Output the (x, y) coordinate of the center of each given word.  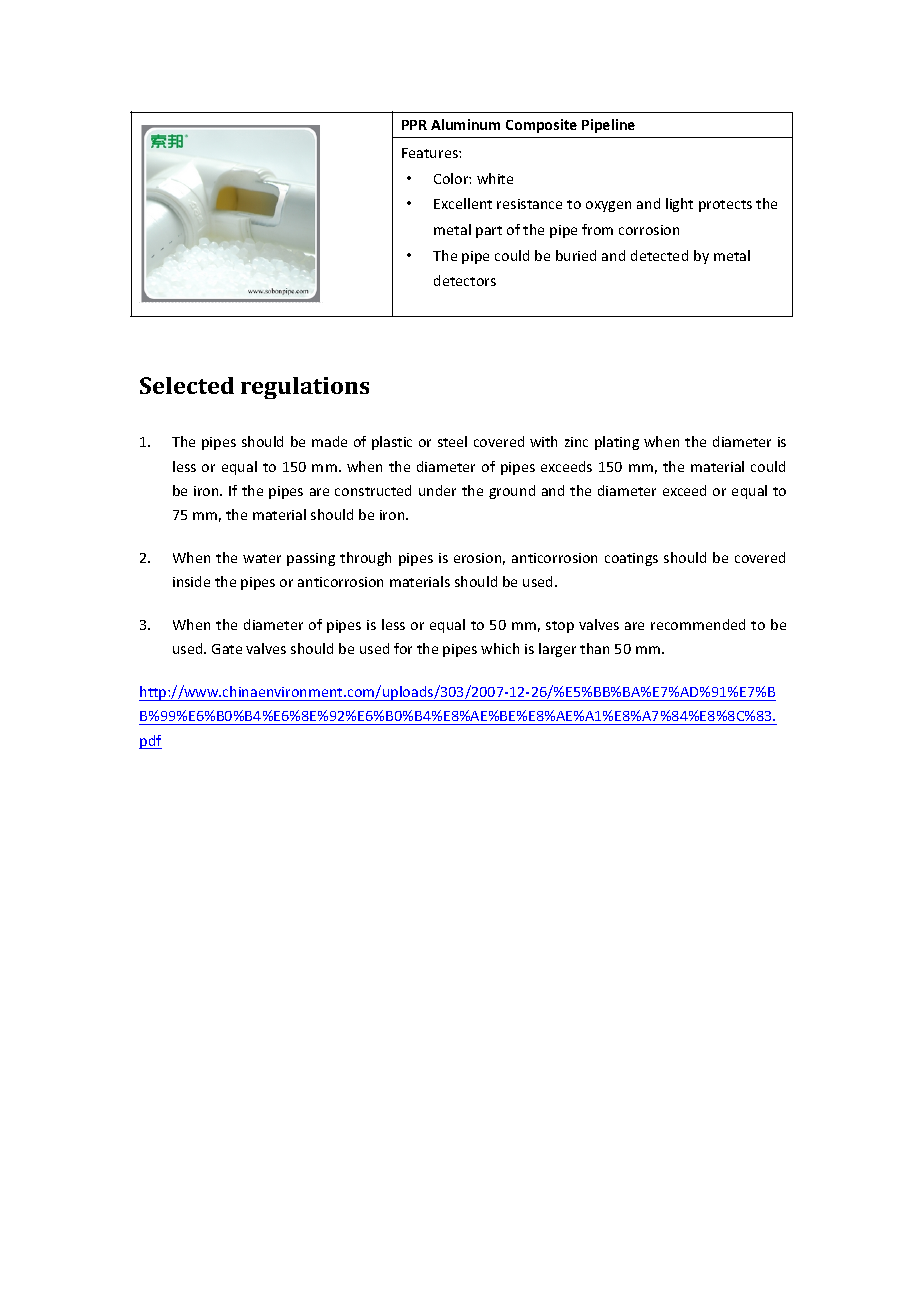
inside (191, 581)
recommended (698, 624)
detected (659, 255)
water (262, 558)
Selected (187, 385)
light (679, 205)
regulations (305, 388)
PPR (414, 125)
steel (452, 441)
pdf (150, 742)
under (437, 490)
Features (431, 153)
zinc (576, 442)
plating (617, 443)
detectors (465, 280)
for (403, 648)
